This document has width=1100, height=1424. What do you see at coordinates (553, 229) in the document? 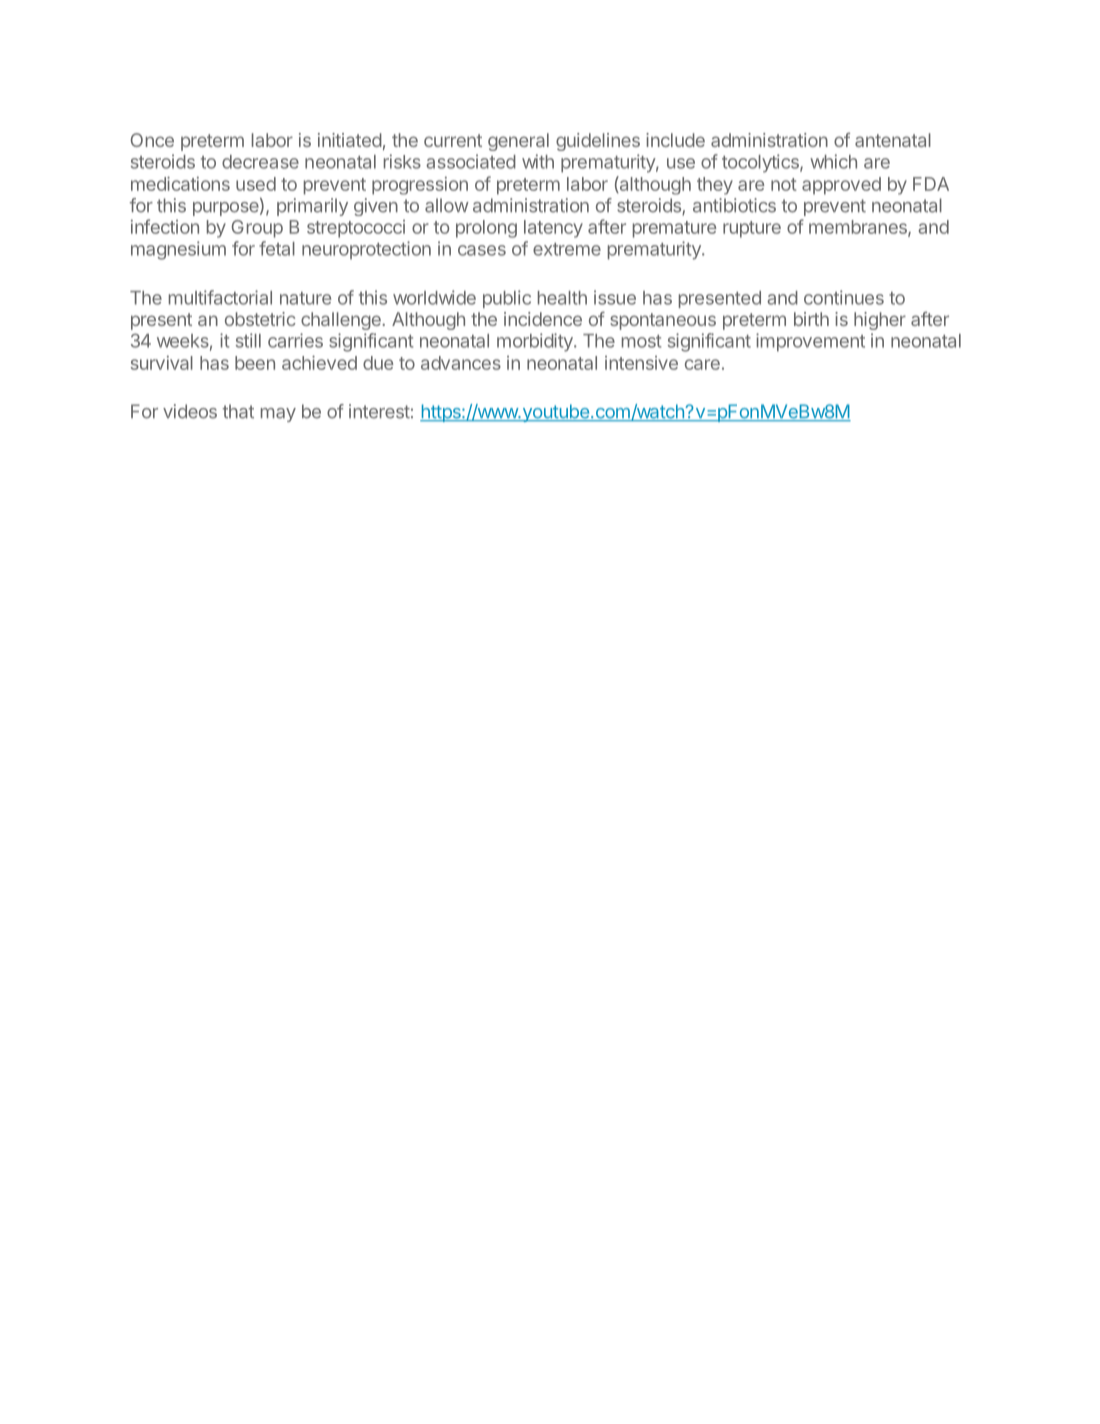
I see `latency` at bounding box center [553, 229].
